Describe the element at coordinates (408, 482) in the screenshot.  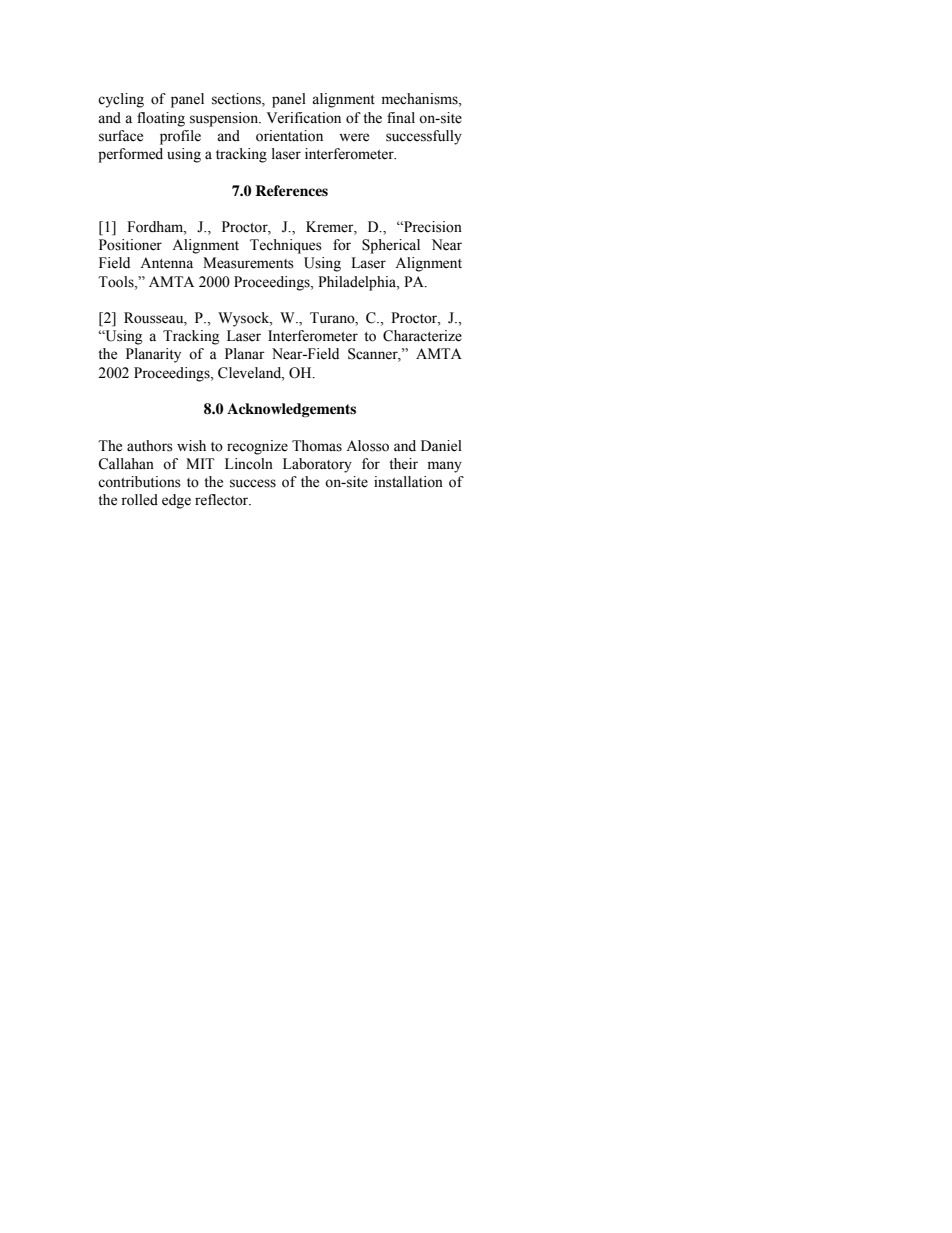
I see `installation` at that location.
